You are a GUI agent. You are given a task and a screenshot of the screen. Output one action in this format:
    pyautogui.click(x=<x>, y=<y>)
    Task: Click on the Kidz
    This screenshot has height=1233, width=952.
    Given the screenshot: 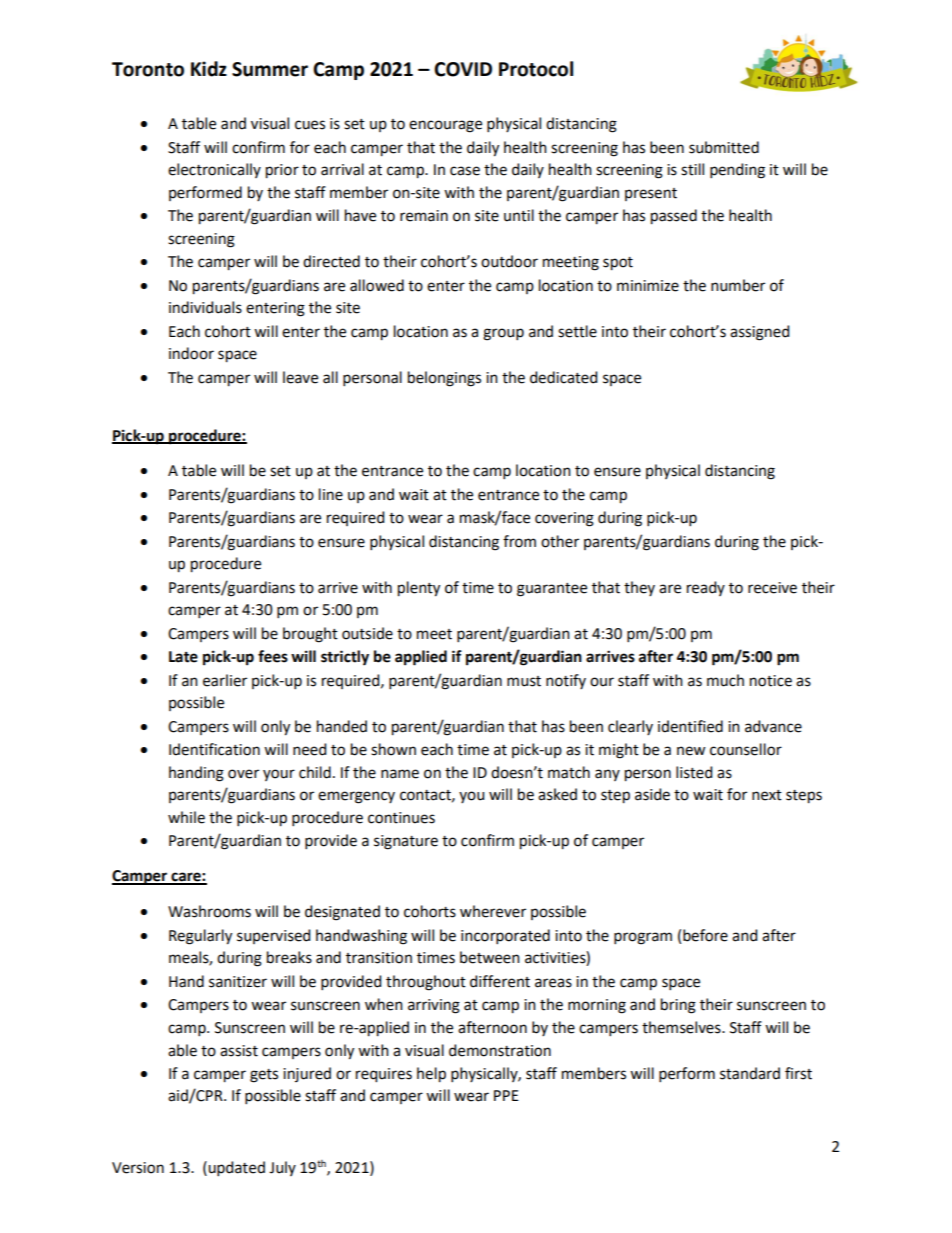 What is the action you would take?
    pyautogui.click(x=209, y=69)
